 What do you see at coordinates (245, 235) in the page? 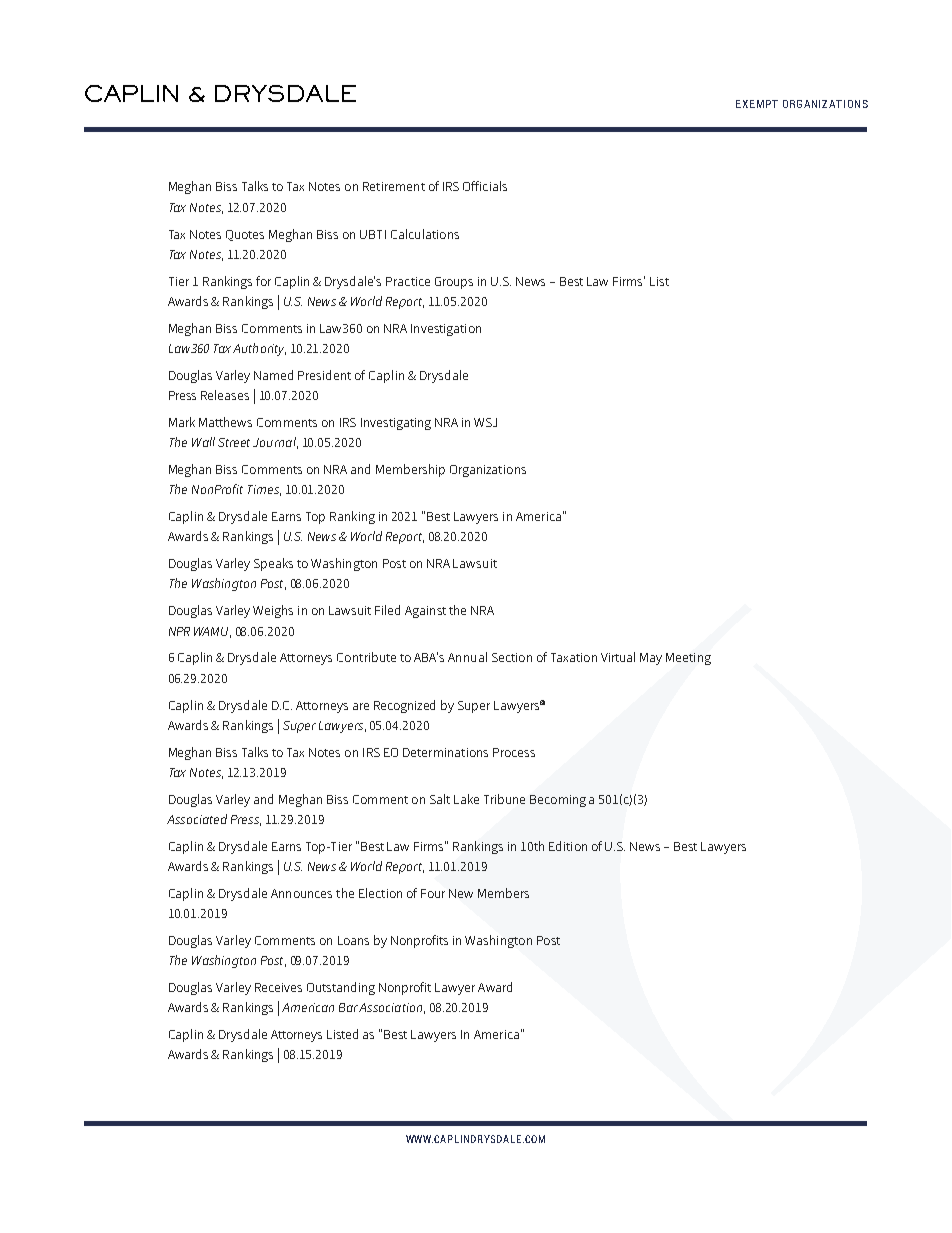
I see `Quotes` at bounding box center [245, 235].
